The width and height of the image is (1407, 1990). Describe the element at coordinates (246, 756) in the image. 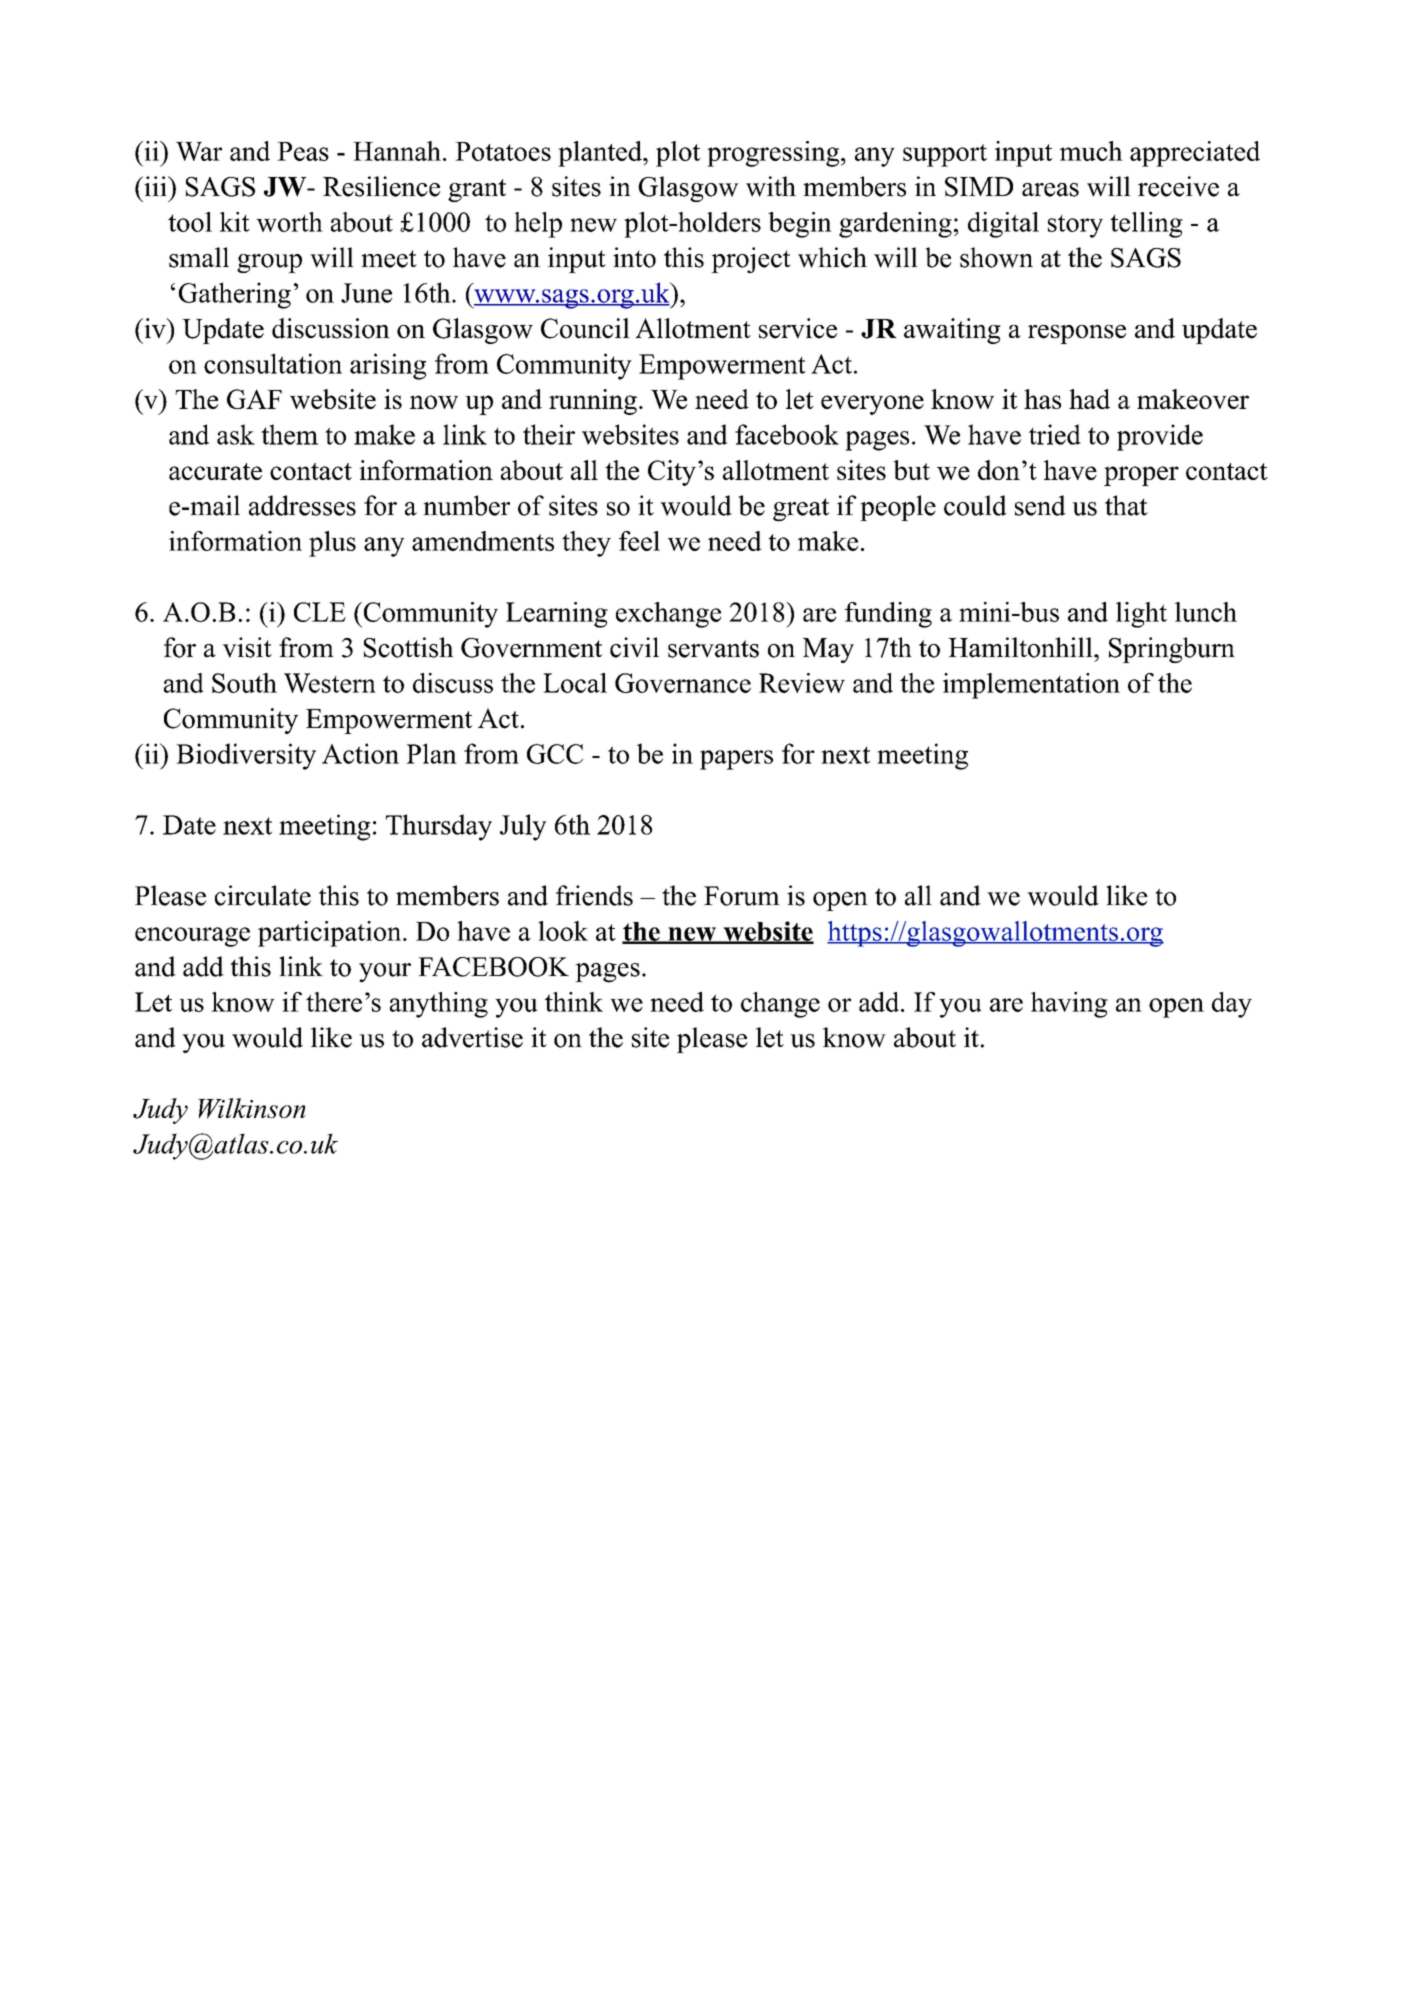

I see `Biodiversity` at that location.
